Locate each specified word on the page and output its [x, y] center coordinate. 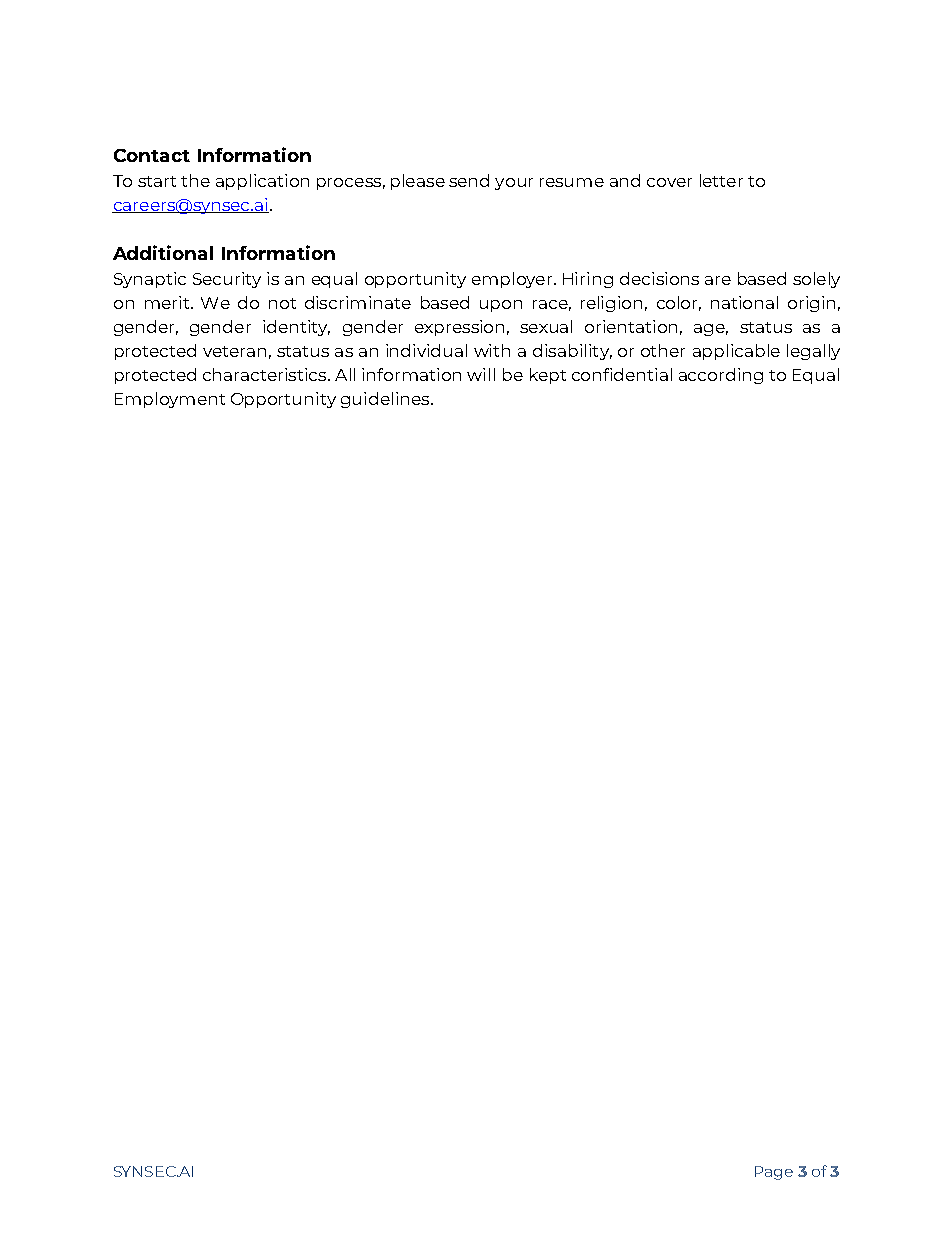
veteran [234, 351]
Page [774, 1173]
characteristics [266, 374]
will [481, 374]
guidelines [386, 400]
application [262, 182]
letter [721, 180]
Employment [170, 400]
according [721, 376]
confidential [622, 374]
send [469, 180]
